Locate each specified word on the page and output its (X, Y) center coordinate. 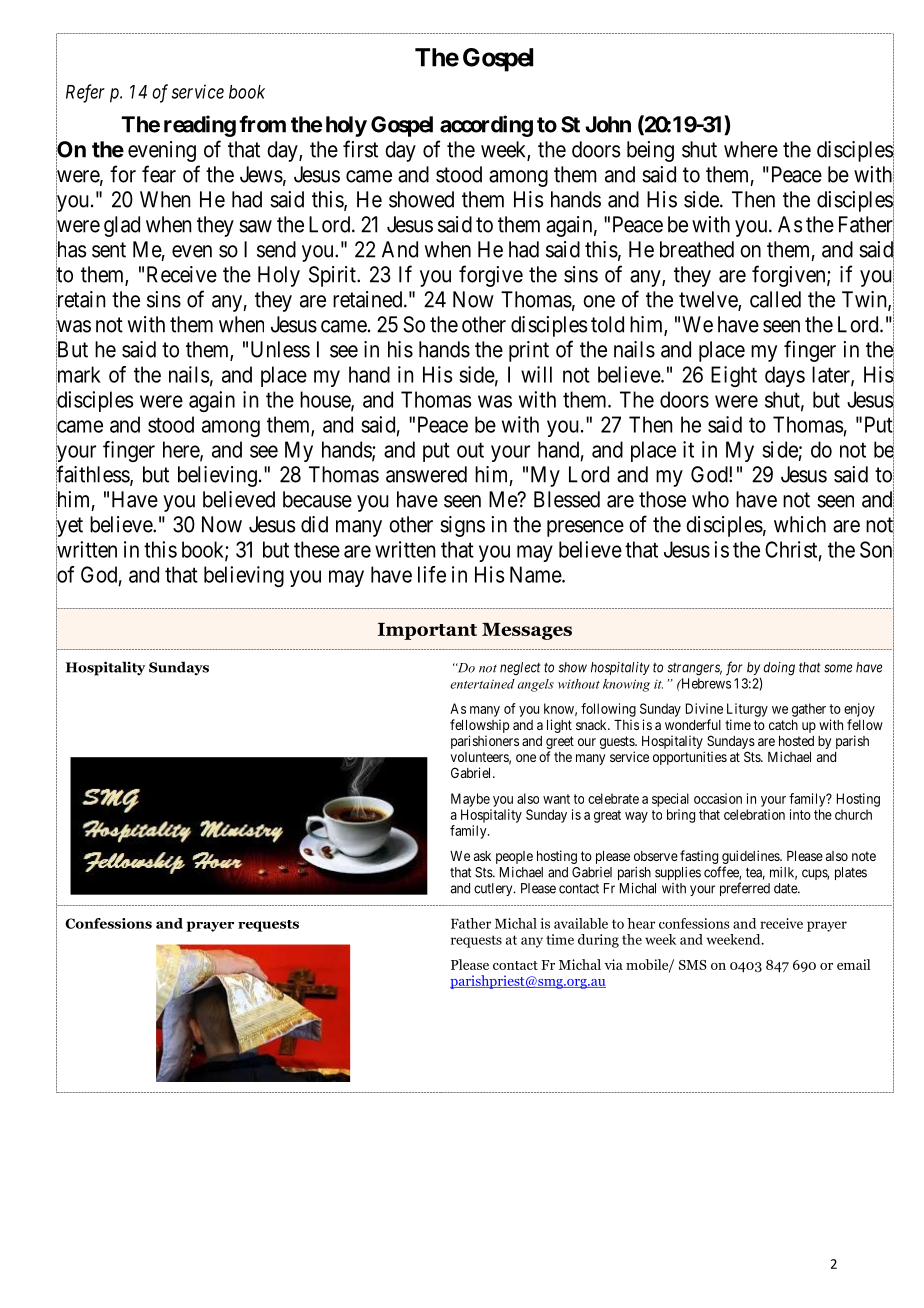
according (486, 126)
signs (462, 526)
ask (482, 856)
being (650, 151)
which (800, 524)
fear (159, 174)
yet (69, 528)
